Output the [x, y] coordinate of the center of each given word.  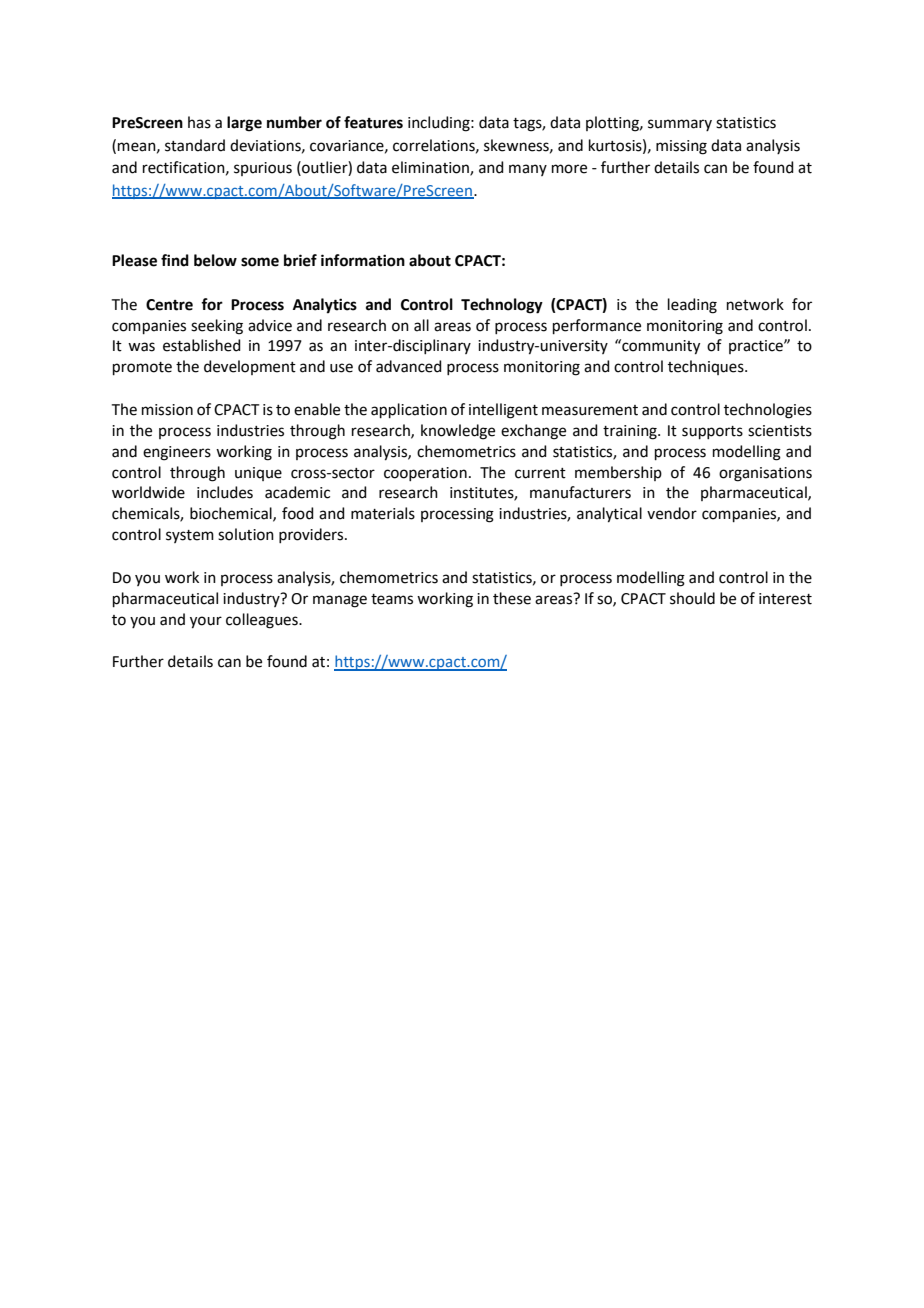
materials [383, 513]
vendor [672, 513]
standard [195, 145]
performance [597, 326]
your [206, 622]
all [421, 325]
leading [692, 306]
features [373, 122]
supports [712, 432]
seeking [217, 327]
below [215, 260]
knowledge [458, 432]
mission [167, 410]
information [363, 260]
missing [681, 147]
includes [225, 492]
